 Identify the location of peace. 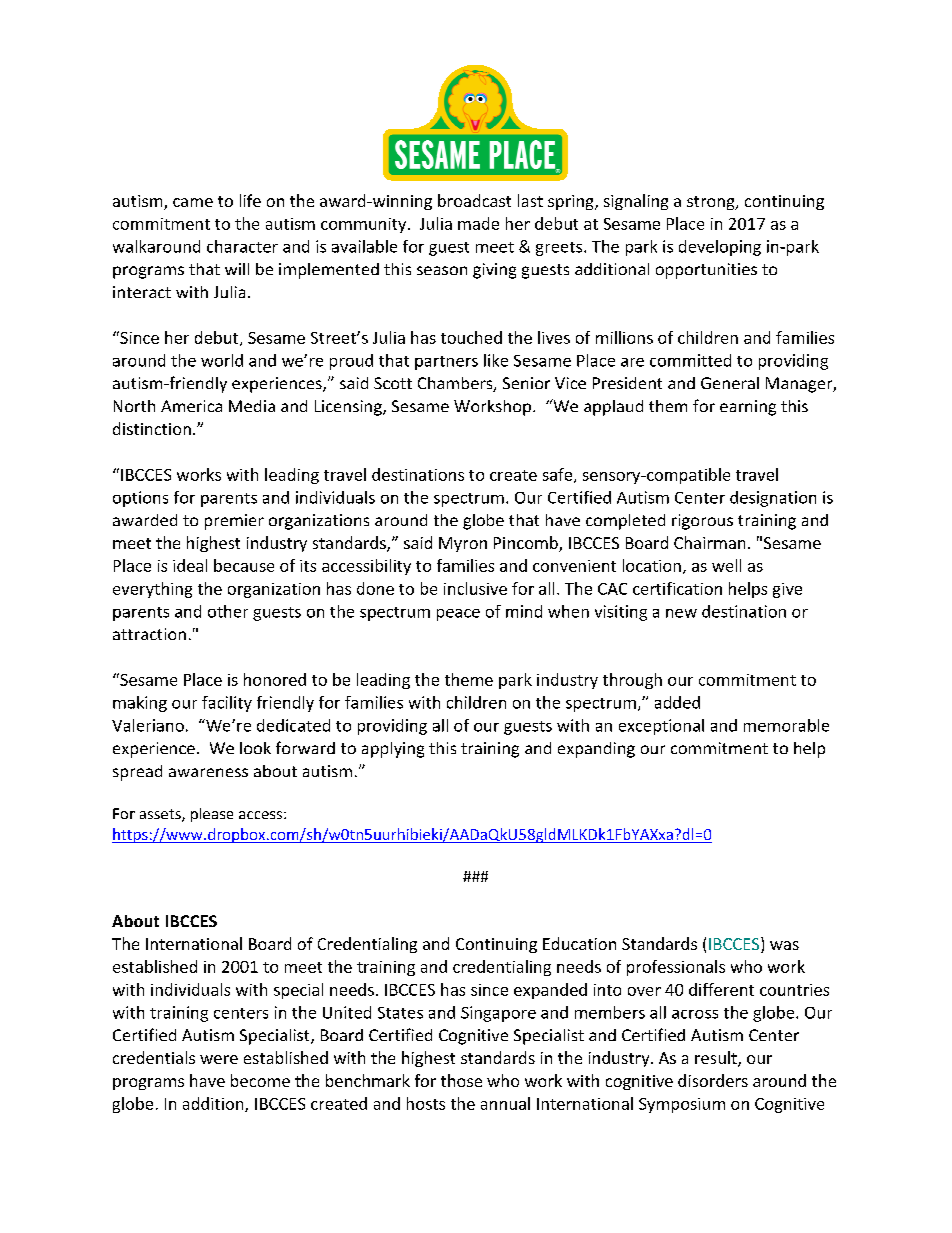
(458, 615).
